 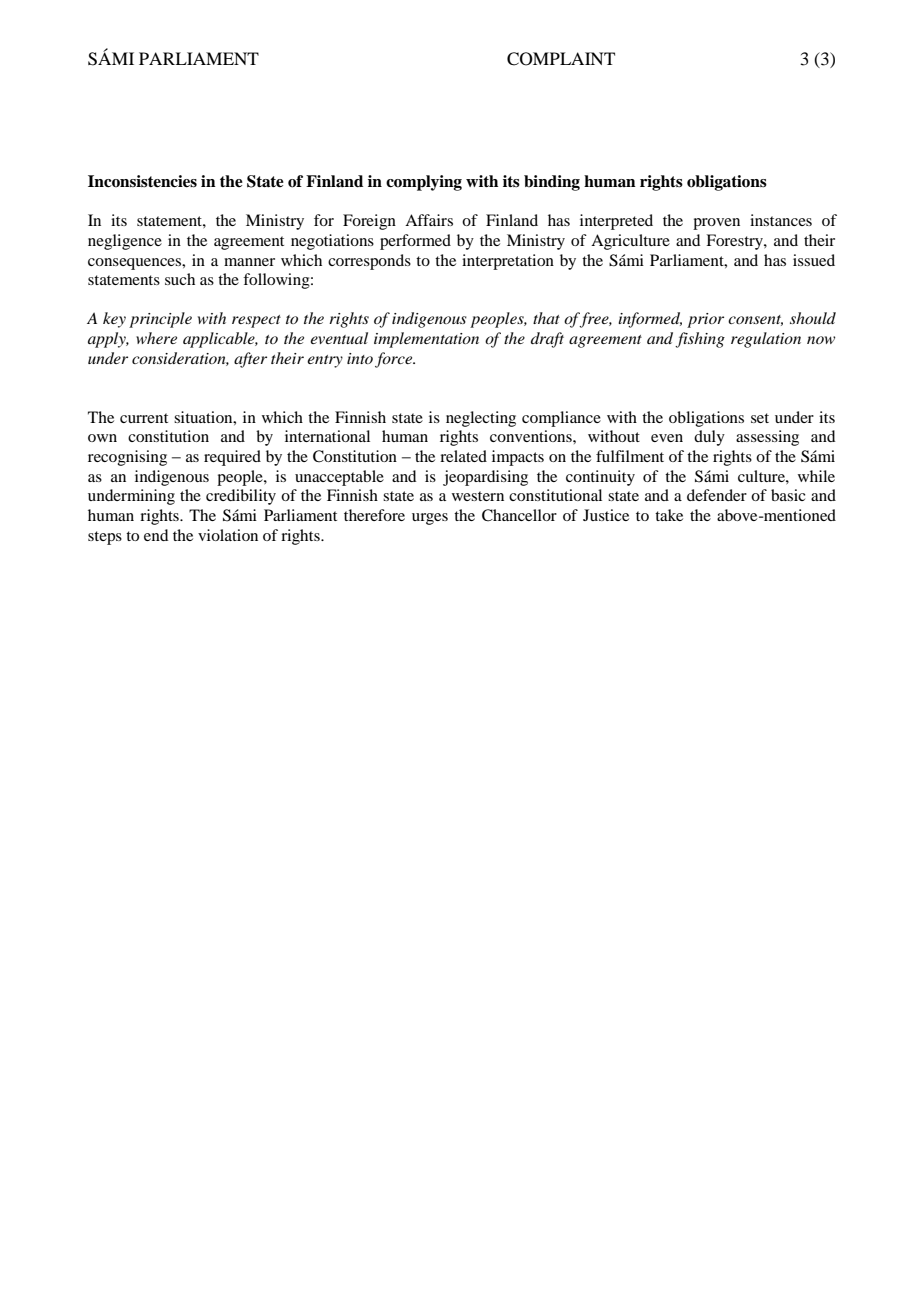 What do you see at coordinates (716, 224) in the screenshot?
I see `proven` at bounding box center [716, 224].
